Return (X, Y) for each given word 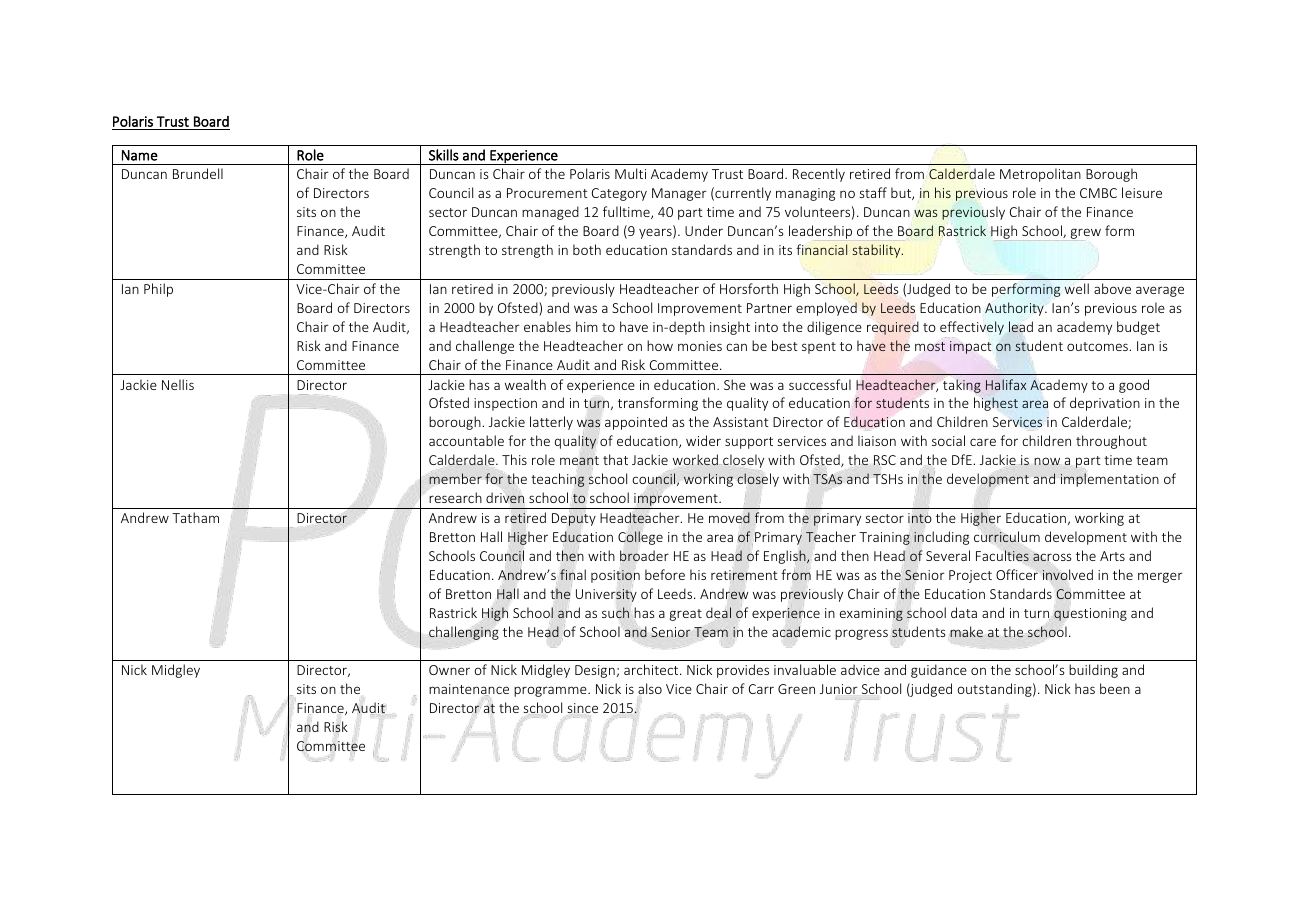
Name (140, 155)
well (1077, 288)
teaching (558, 480)
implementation (1110, 480)
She (735, 384)
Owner (449, 670)
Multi (630, 173)
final (573, 574)
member (455, 478)
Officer (1017, 574)
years (656, 233)
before (665, 574)
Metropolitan (1040, 175)
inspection (505, 404)
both (587, 249)
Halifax (1006, 384)
